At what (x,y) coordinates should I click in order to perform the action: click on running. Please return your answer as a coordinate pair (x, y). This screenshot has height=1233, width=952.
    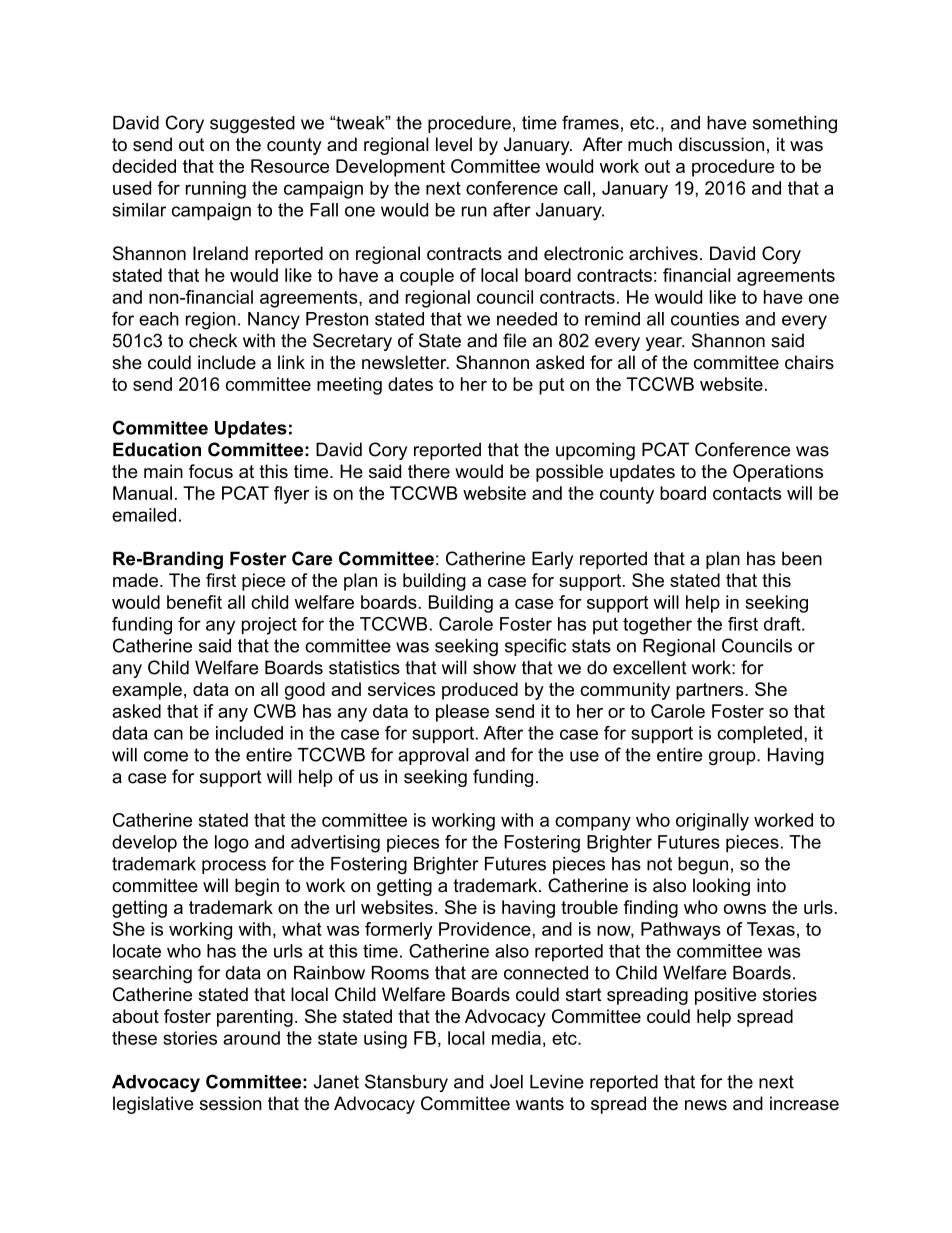
    Looking at the image, I should click on (216, 190).
